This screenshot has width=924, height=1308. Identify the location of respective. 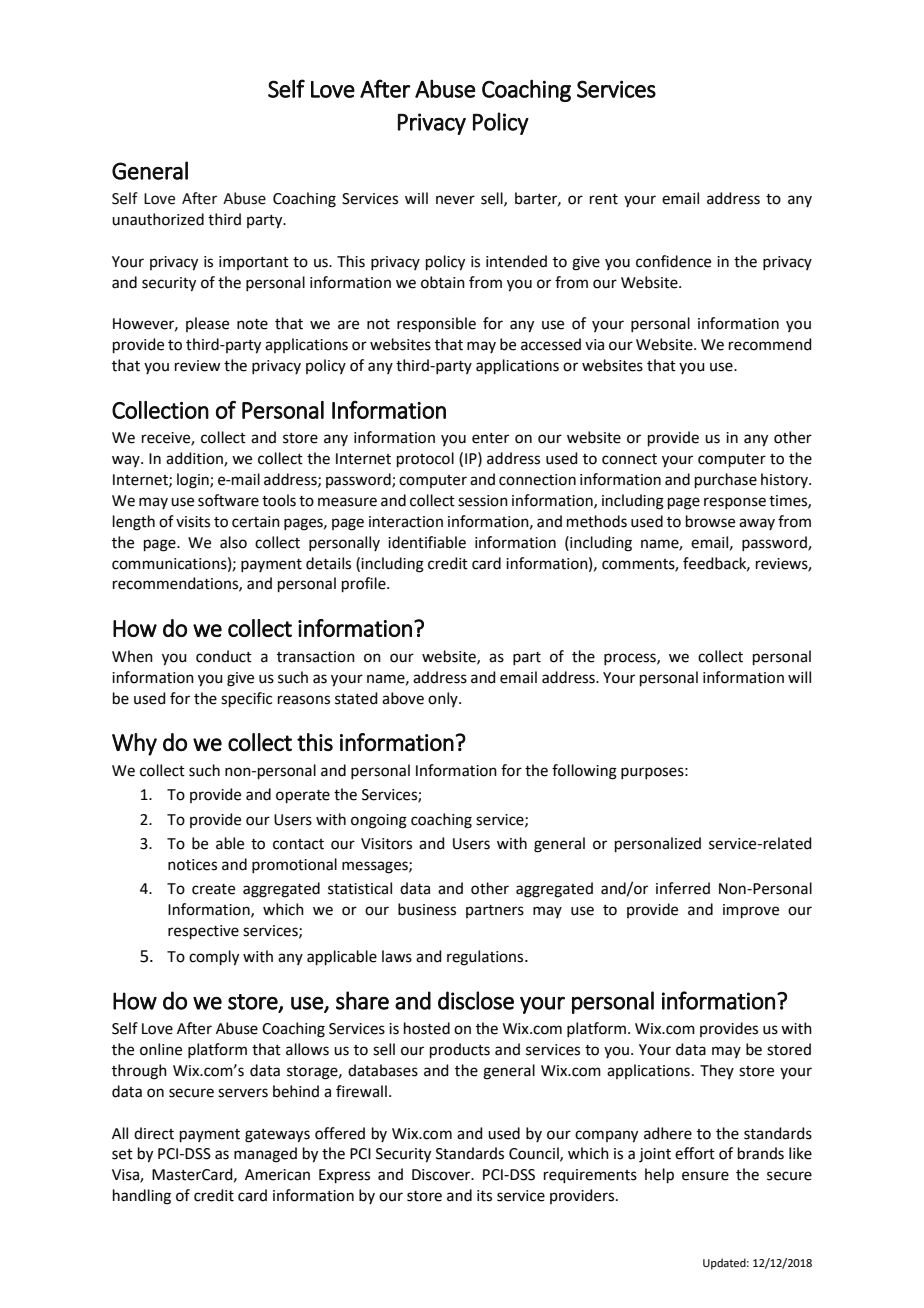
(203, 932).
